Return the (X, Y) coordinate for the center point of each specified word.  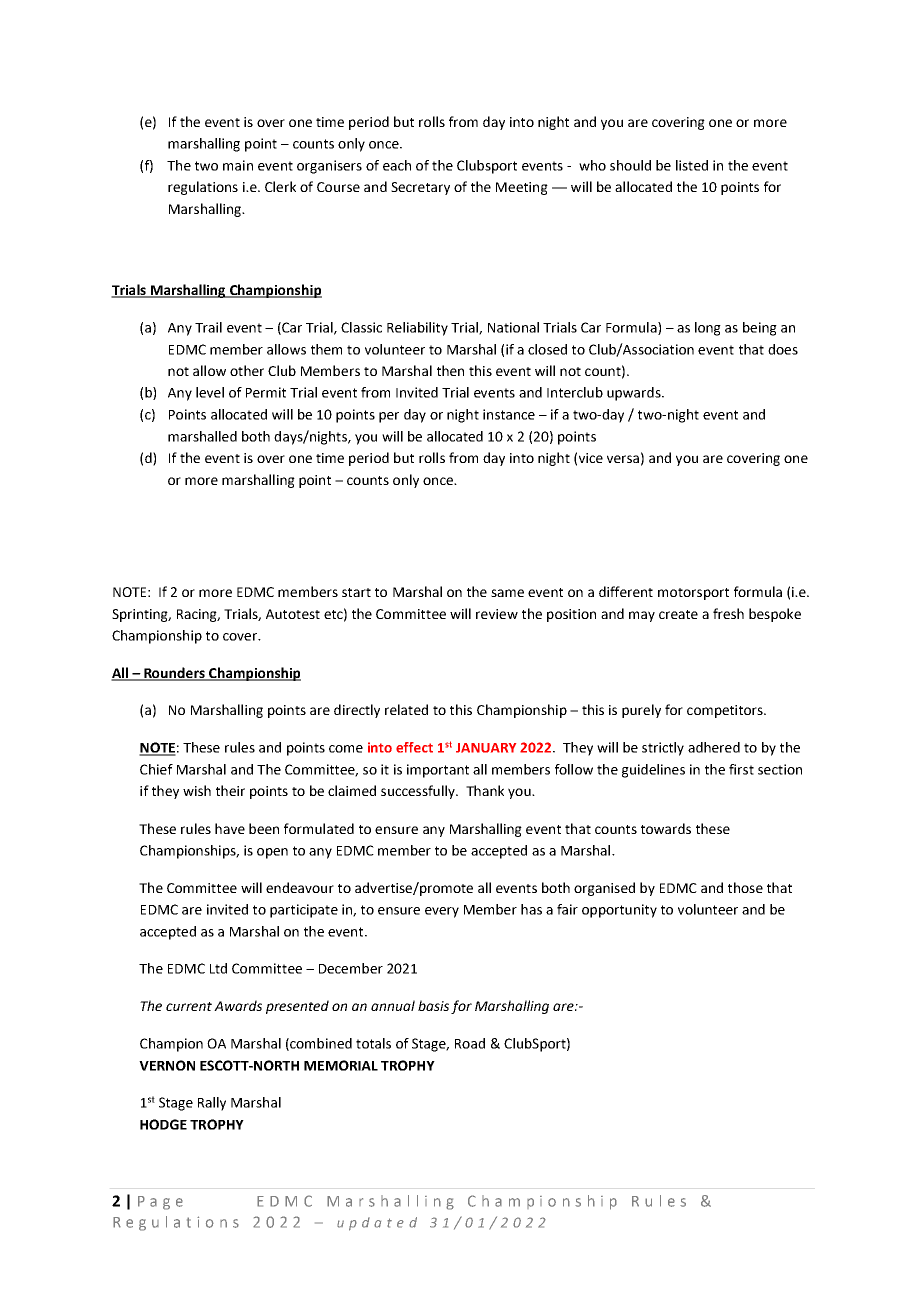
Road (470, 1043)
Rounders (174, 674)
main (238, 165)
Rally (212, 1104)
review (497, 614)
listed (692, 165)
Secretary (420, 188)
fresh (728, 613)
